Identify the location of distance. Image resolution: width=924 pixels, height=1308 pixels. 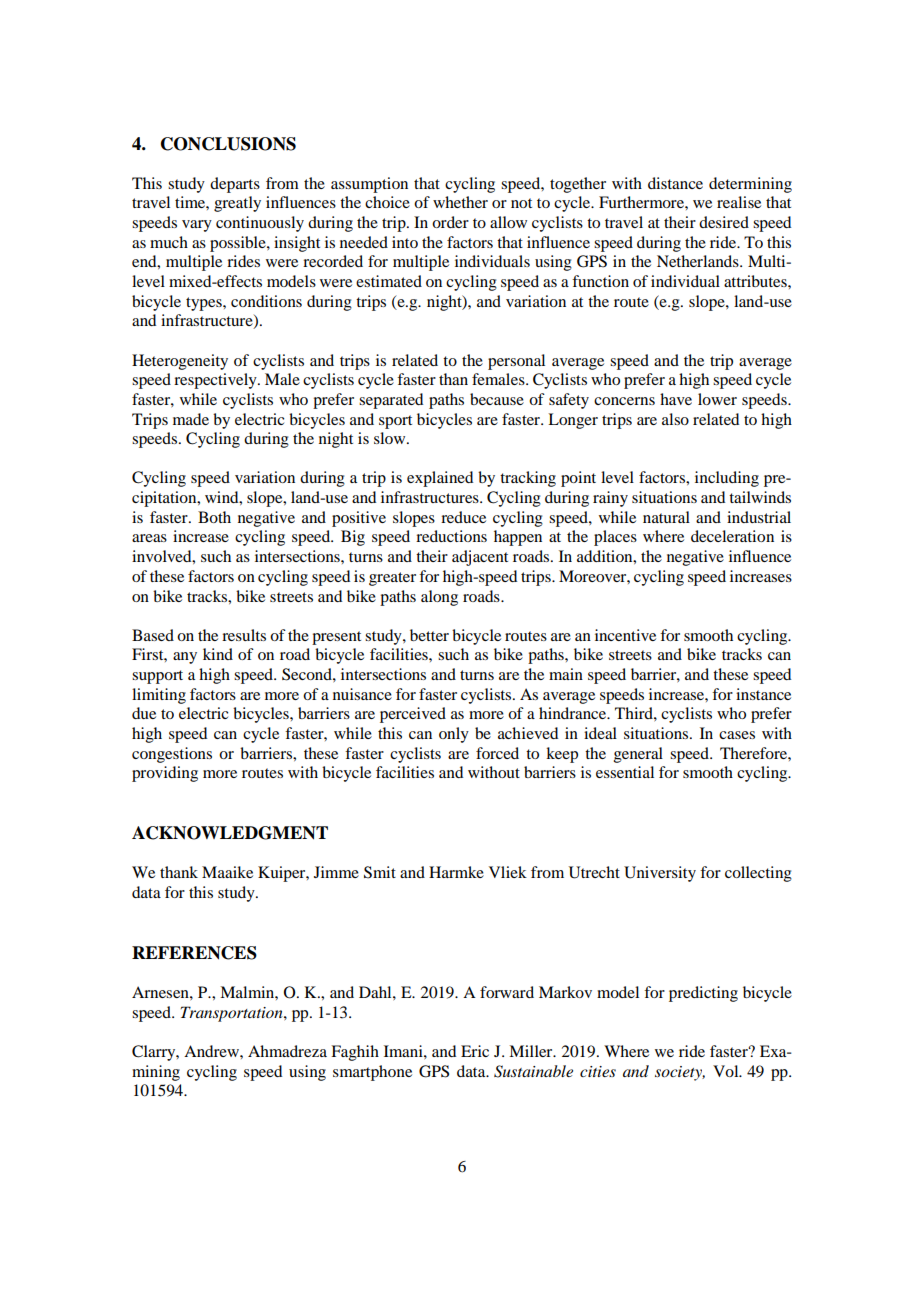
(675, 183).
